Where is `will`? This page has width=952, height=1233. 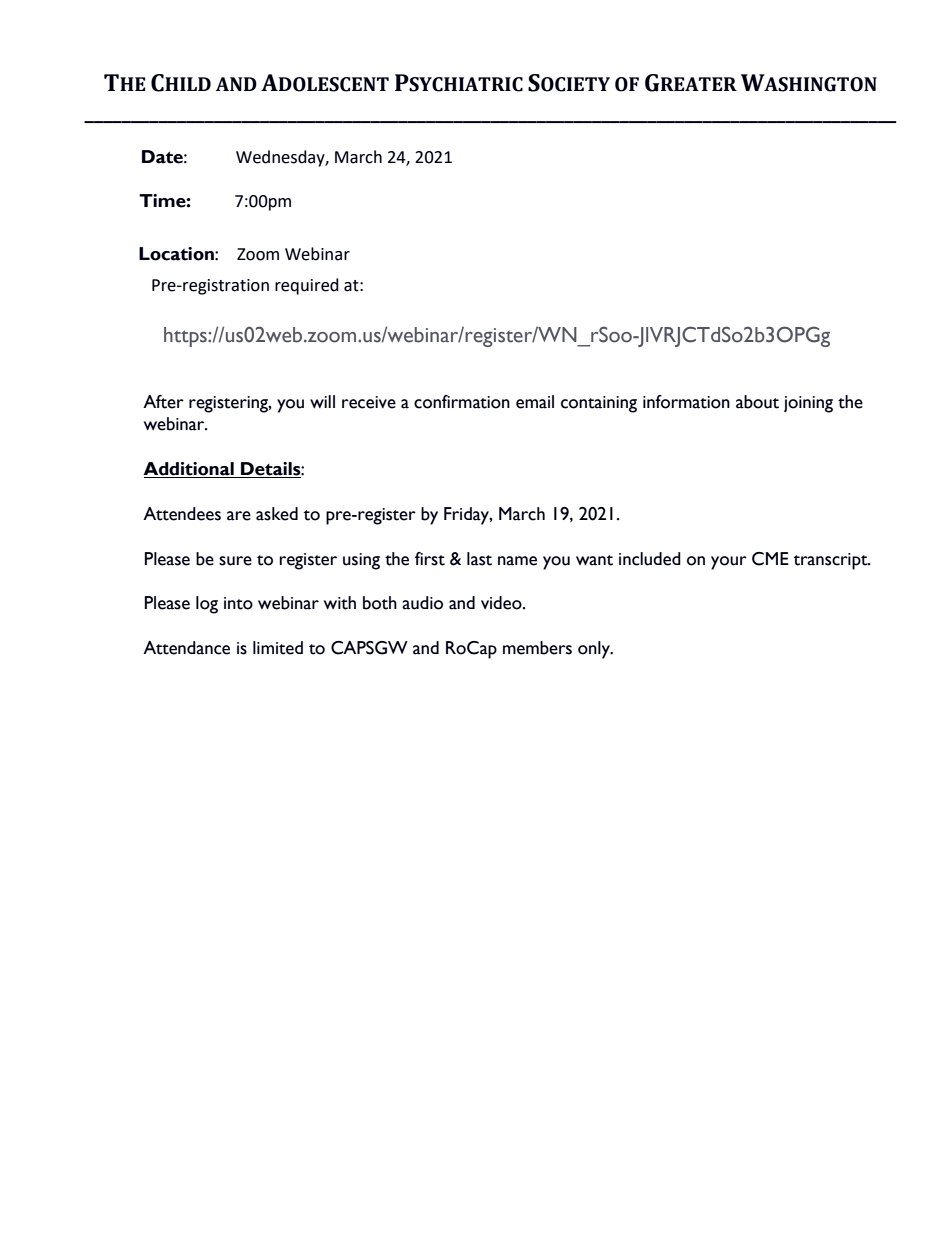 will is located at coordinates (322, 401).
